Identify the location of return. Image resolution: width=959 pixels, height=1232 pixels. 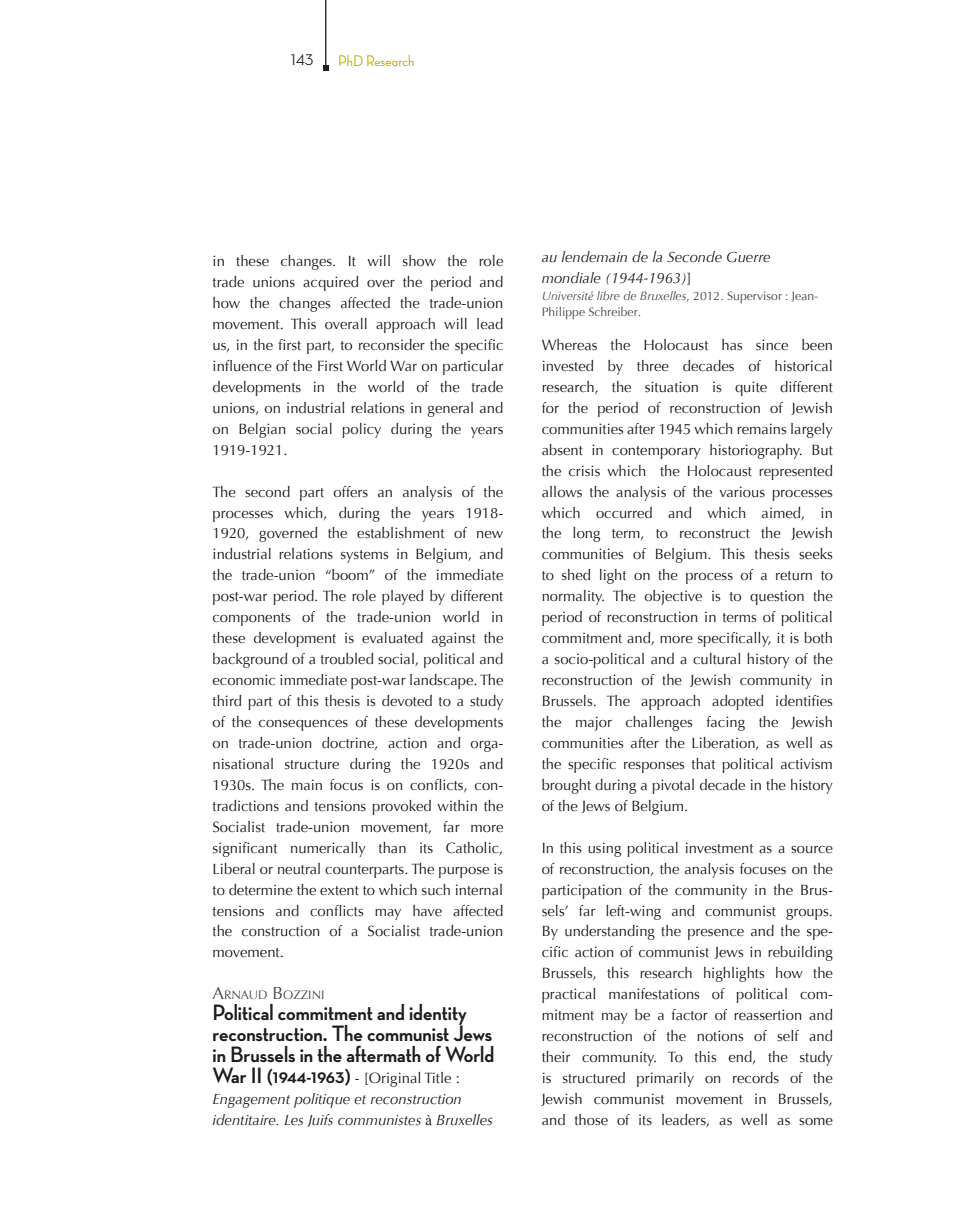
(794, 576).
